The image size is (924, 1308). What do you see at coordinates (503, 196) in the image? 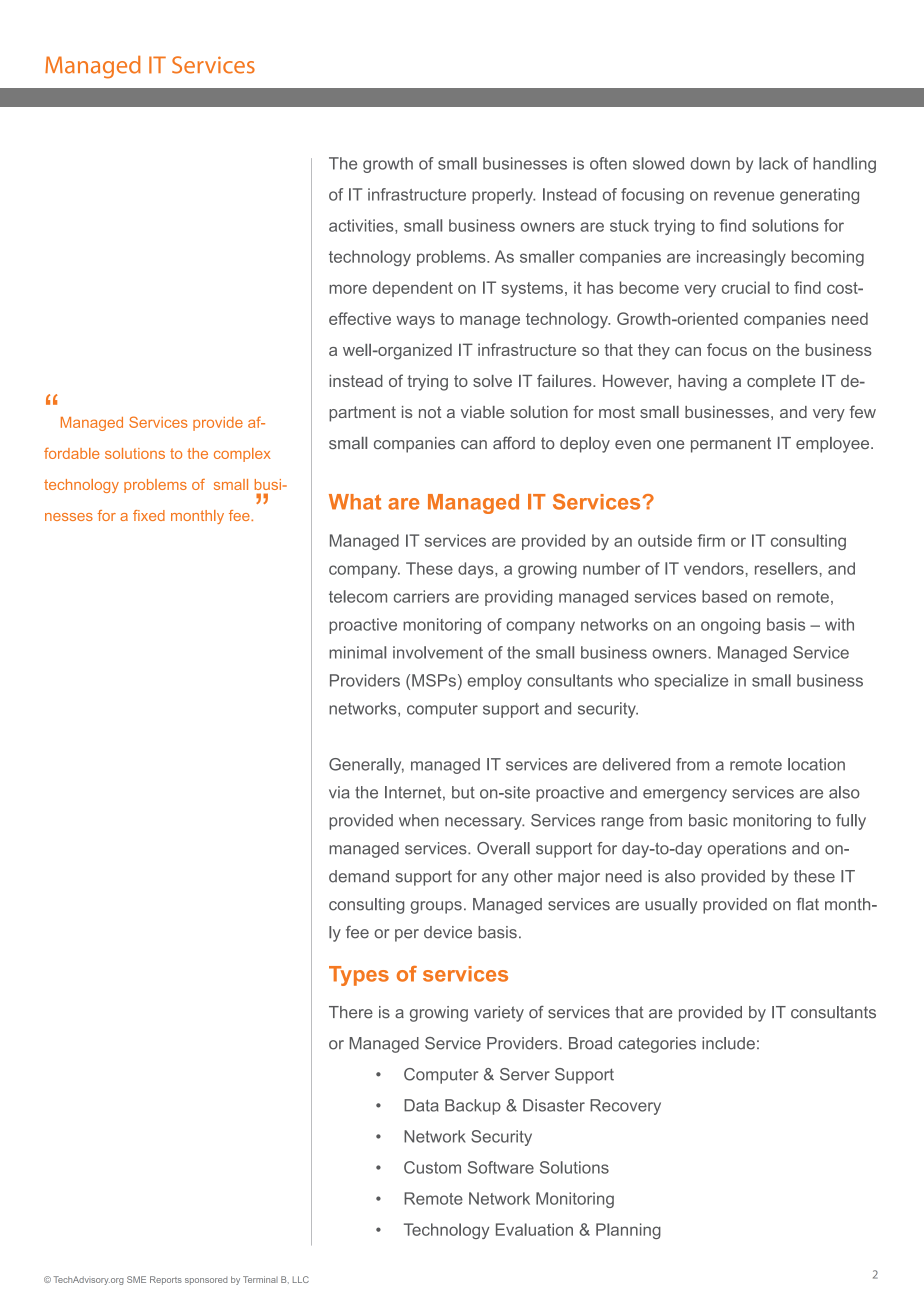
I see `properly` at bounding box center [503, 196].
